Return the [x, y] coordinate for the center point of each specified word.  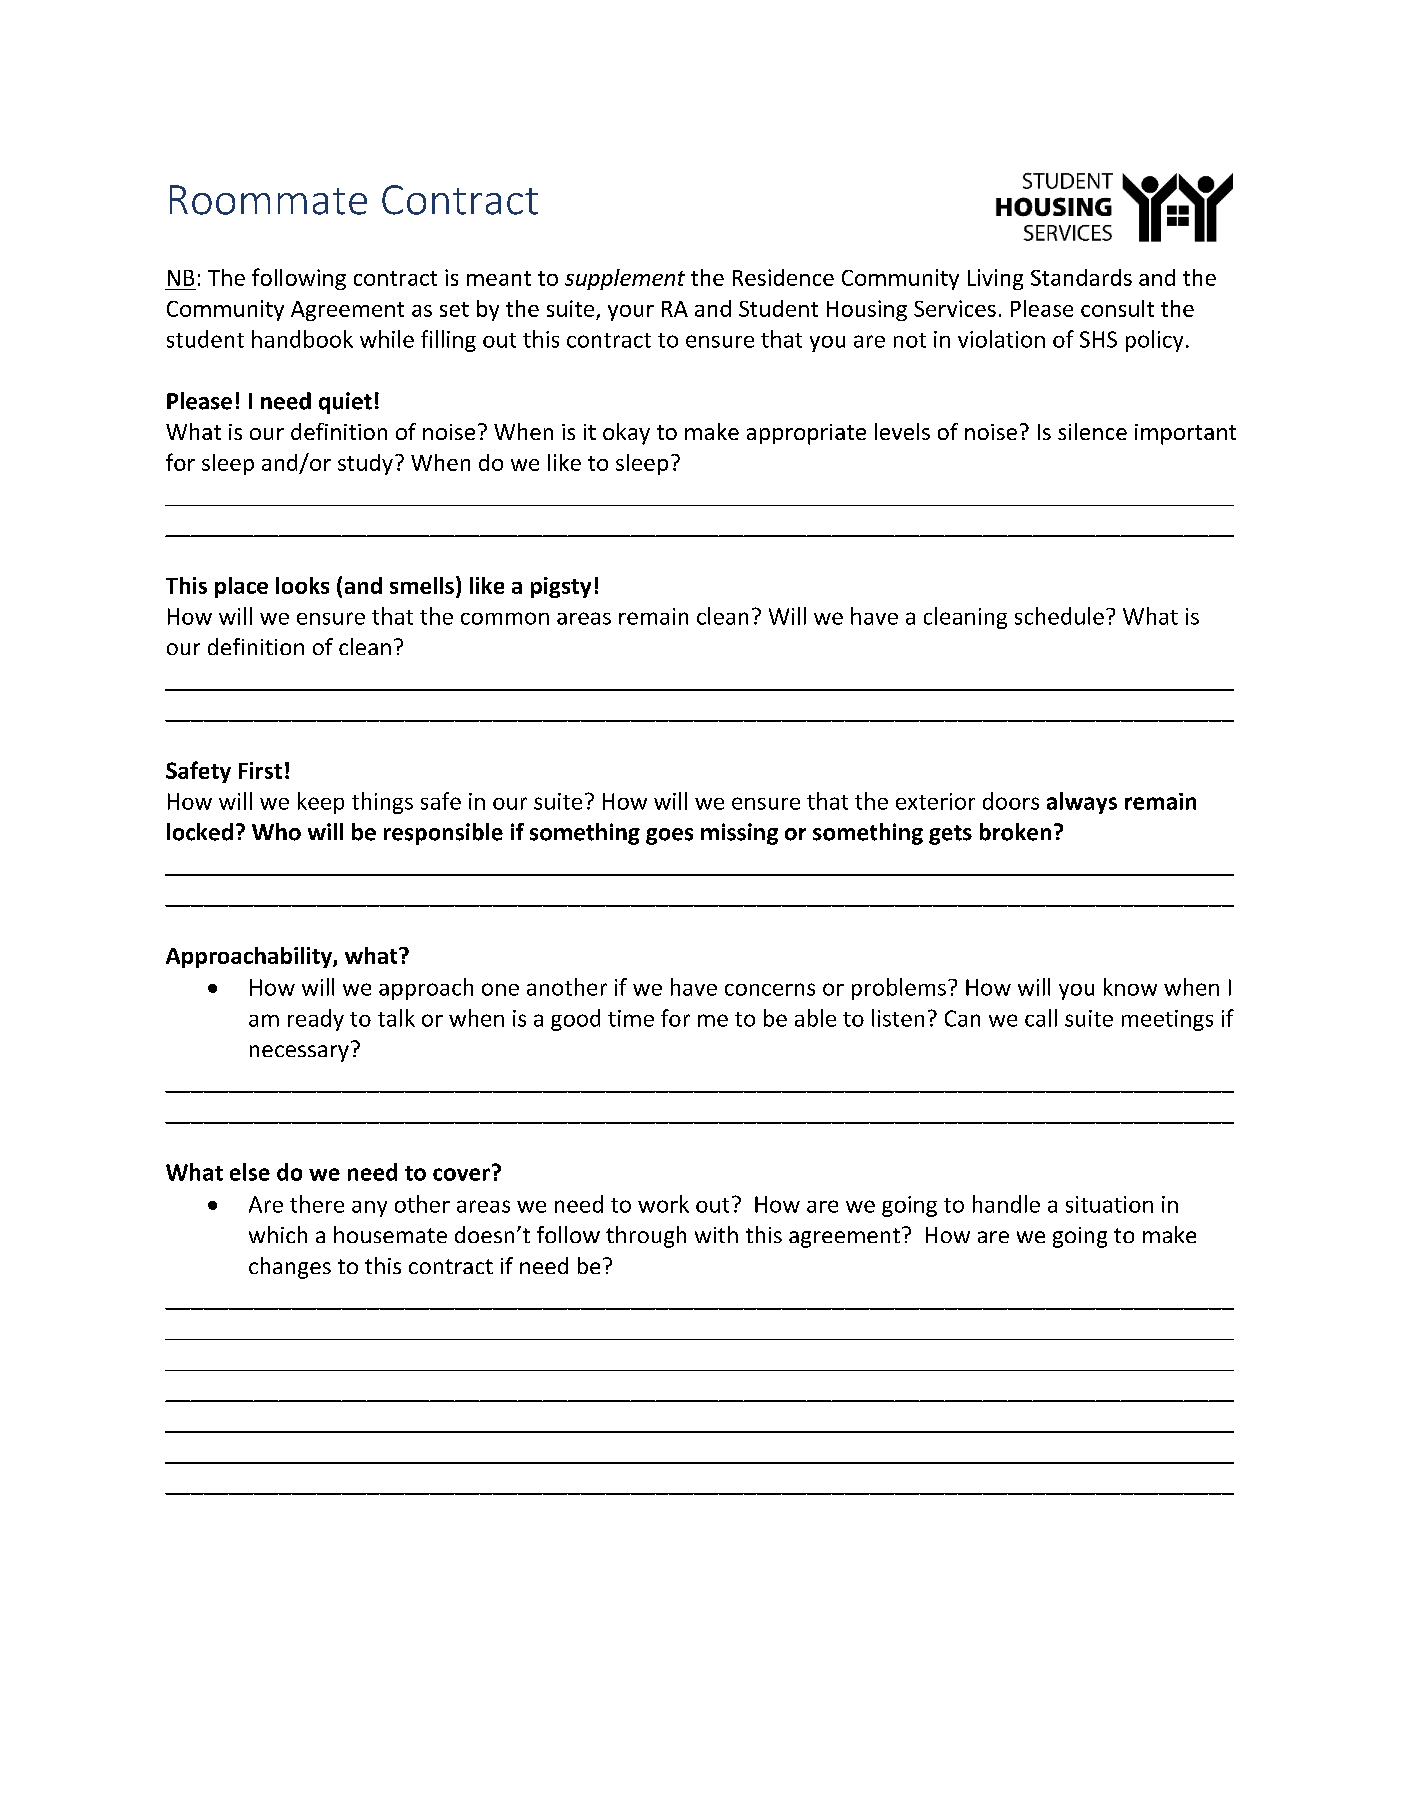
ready [316, 1020]
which [278, 1234]
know [1130, 987]
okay [626, 434]
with [716, 1234]
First [260, 770]
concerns [770, 989]
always [1082, 803]
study [365, 464]
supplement [625, 279]
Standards [1081, 277]
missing [739, 834]
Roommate [268, 200]
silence [1092, 431]
